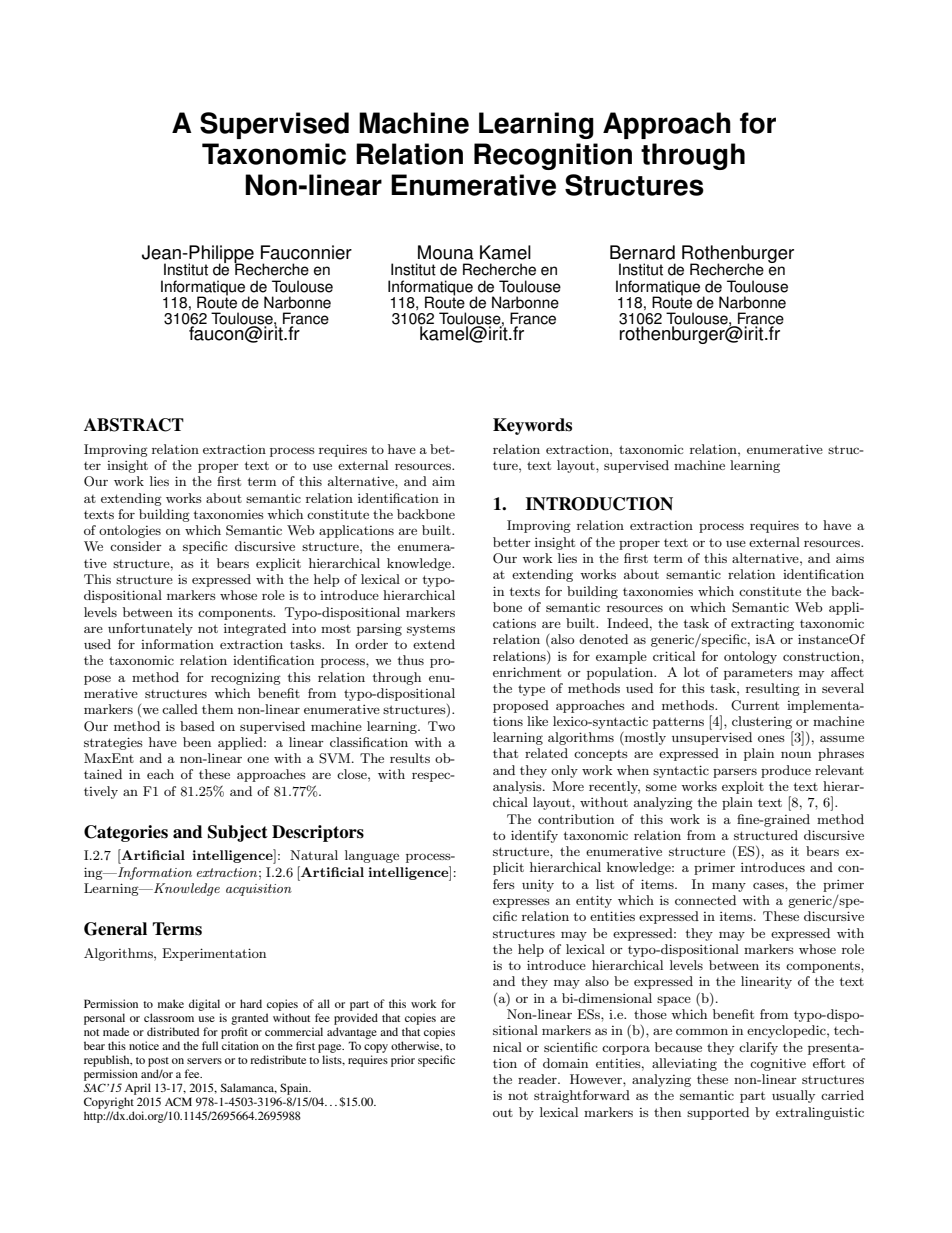 The image size is (952, 1233). Describe the element at coordinates (178, 1101) in the screenshot. I see `ACM` at that location.
